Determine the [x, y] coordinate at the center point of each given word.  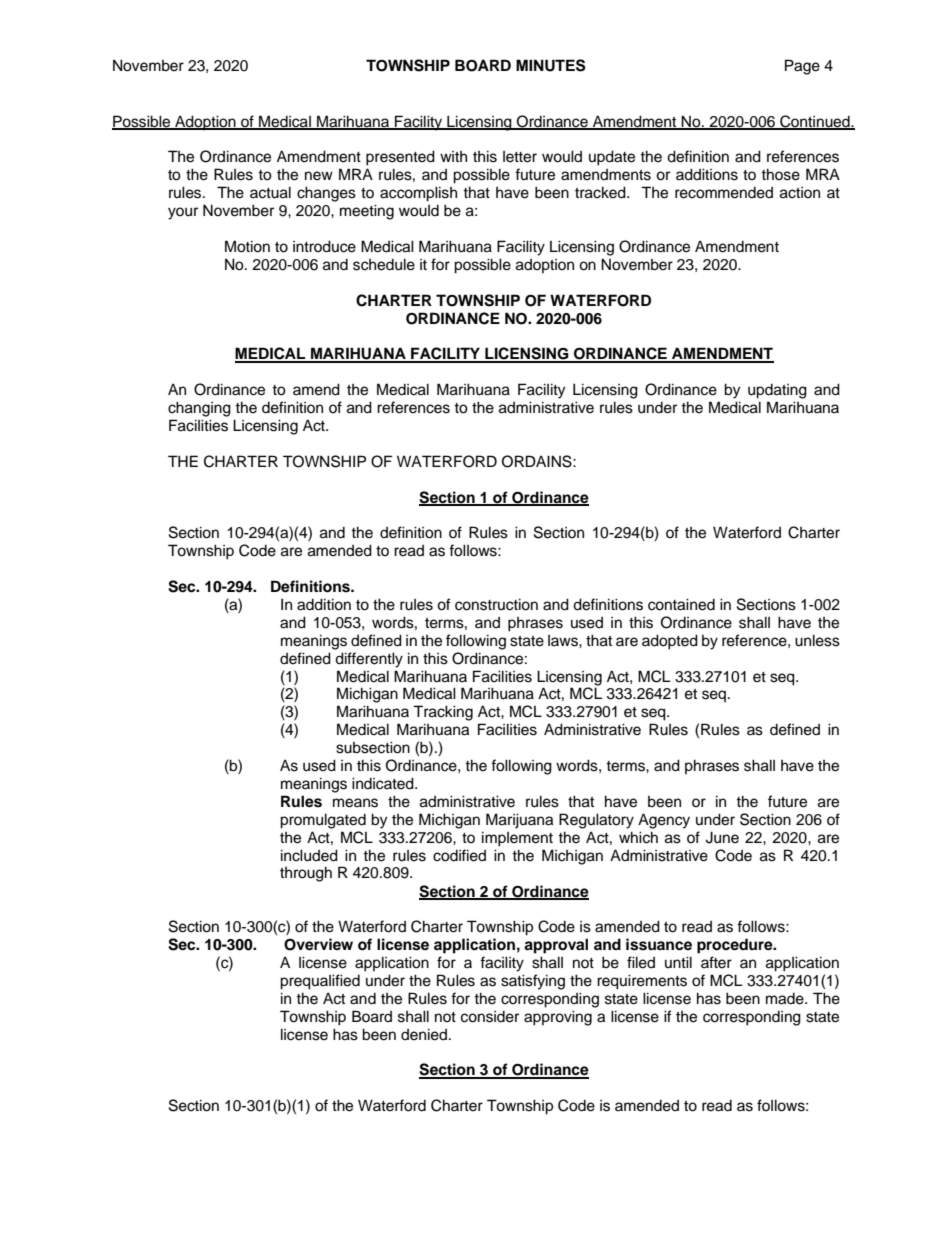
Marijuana [519, 821]
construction [496, 604]
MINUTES [551, 65]
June [722, 837]
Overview [318, 944]
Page [802, 67]
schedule [384, 264]
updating [777, 391]
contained [681, 604]
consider [490, 1017]
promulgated [323, 821]
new [319, 176]
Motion [247, 246]
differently [369, 660]
